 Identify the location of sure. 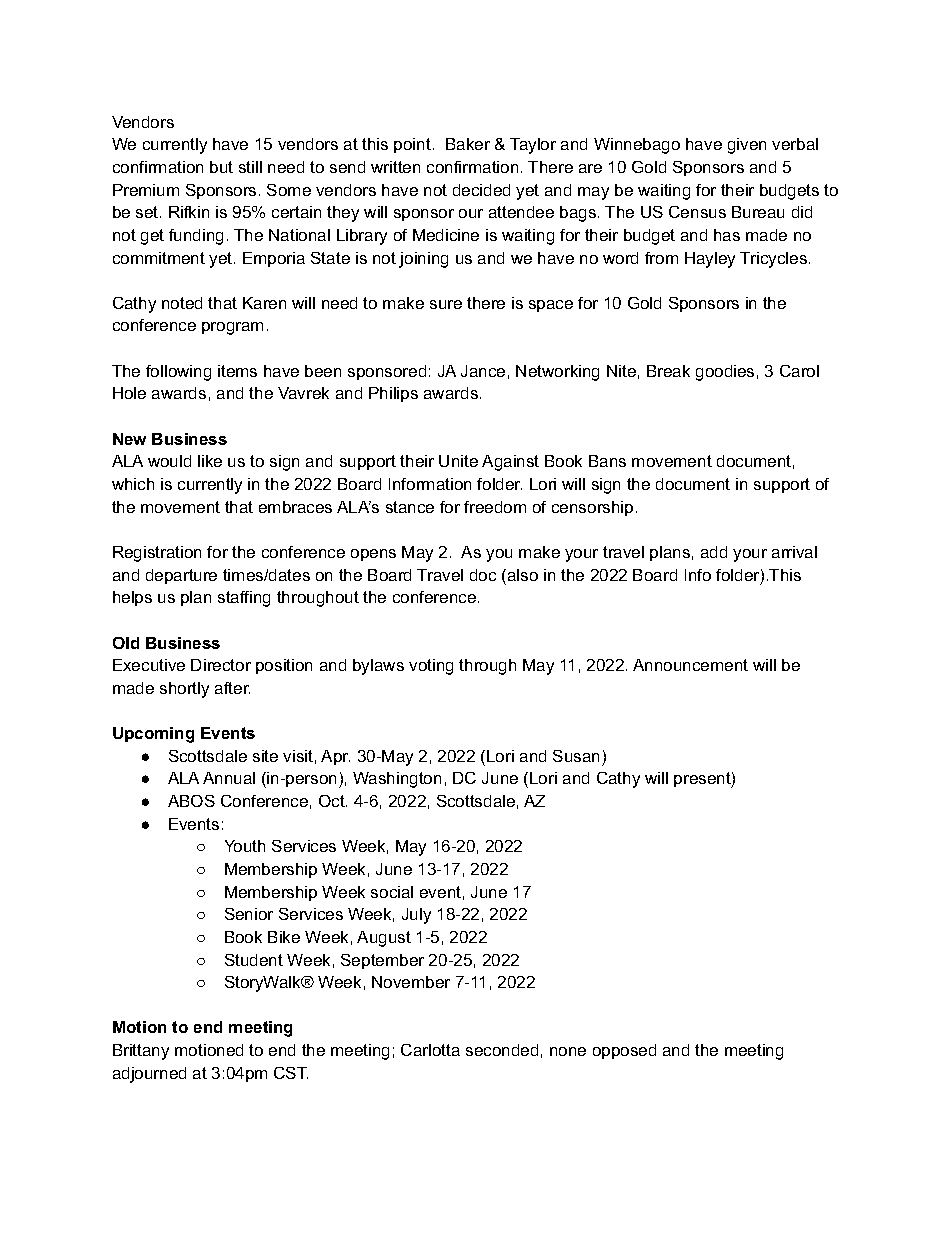
(446, 304).
